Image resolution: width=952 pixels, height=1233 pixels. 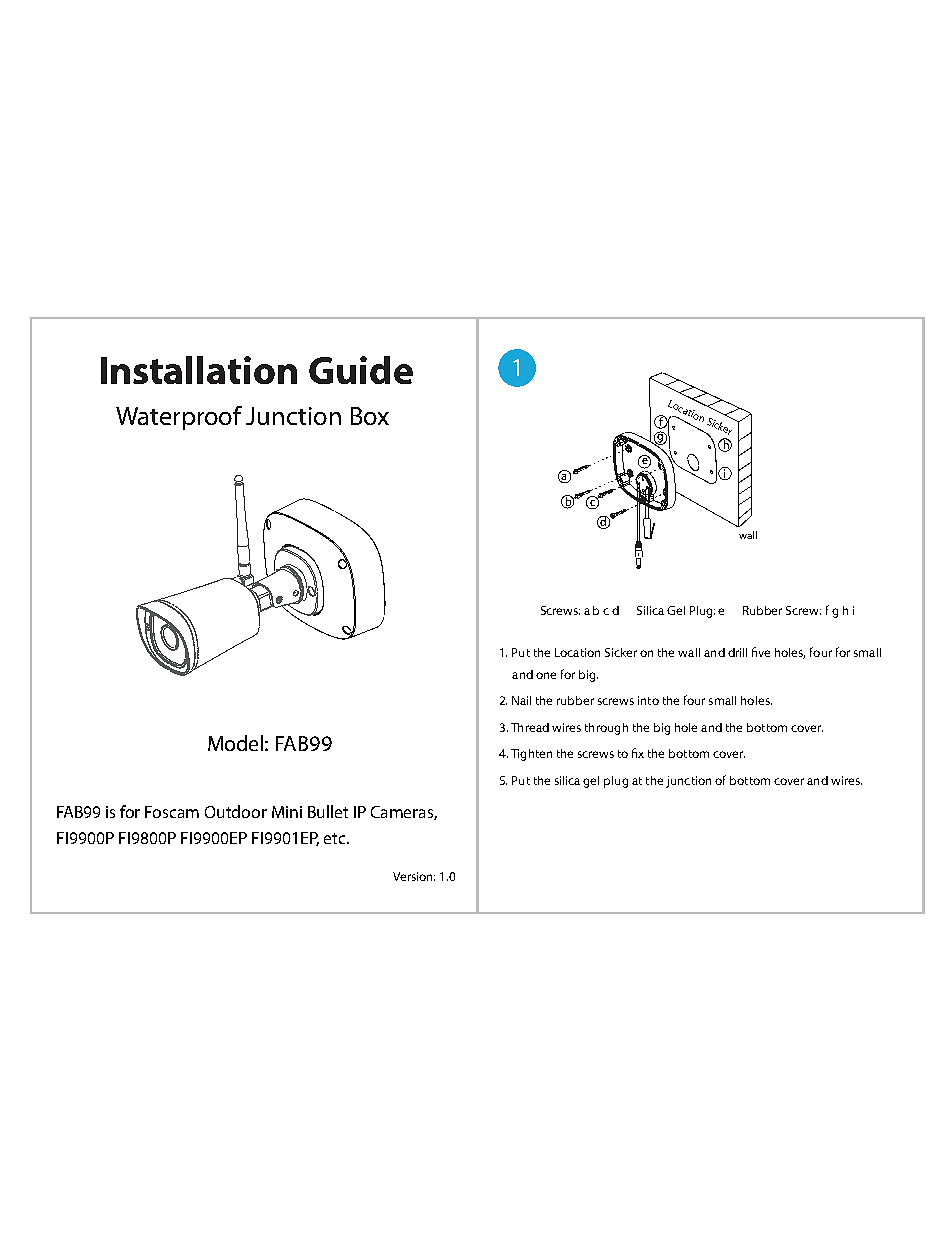 What do you see at coordinates (521, 700) in the screenshot?
I see `Nail` at bounding box center [521, 700].
